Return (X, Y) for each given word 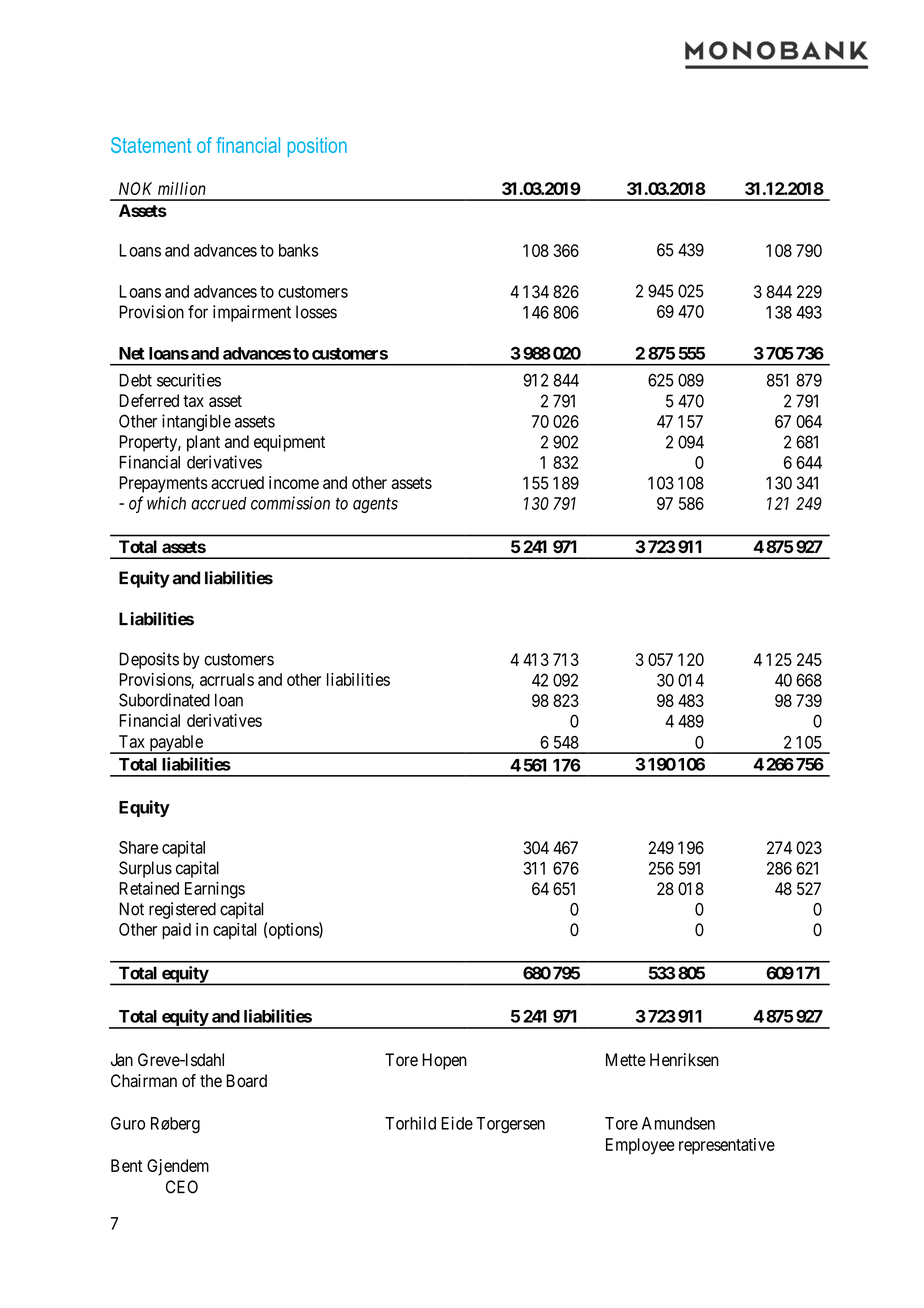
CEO (182, 1187)
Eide (457, 1123)
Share (138, 847)
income (294, 482)
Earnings (215, 890)
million (182, 188)
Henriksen (684, 1060)
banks (298, 250)
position (317, 147)
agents (375, 505)
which (166, 503)
